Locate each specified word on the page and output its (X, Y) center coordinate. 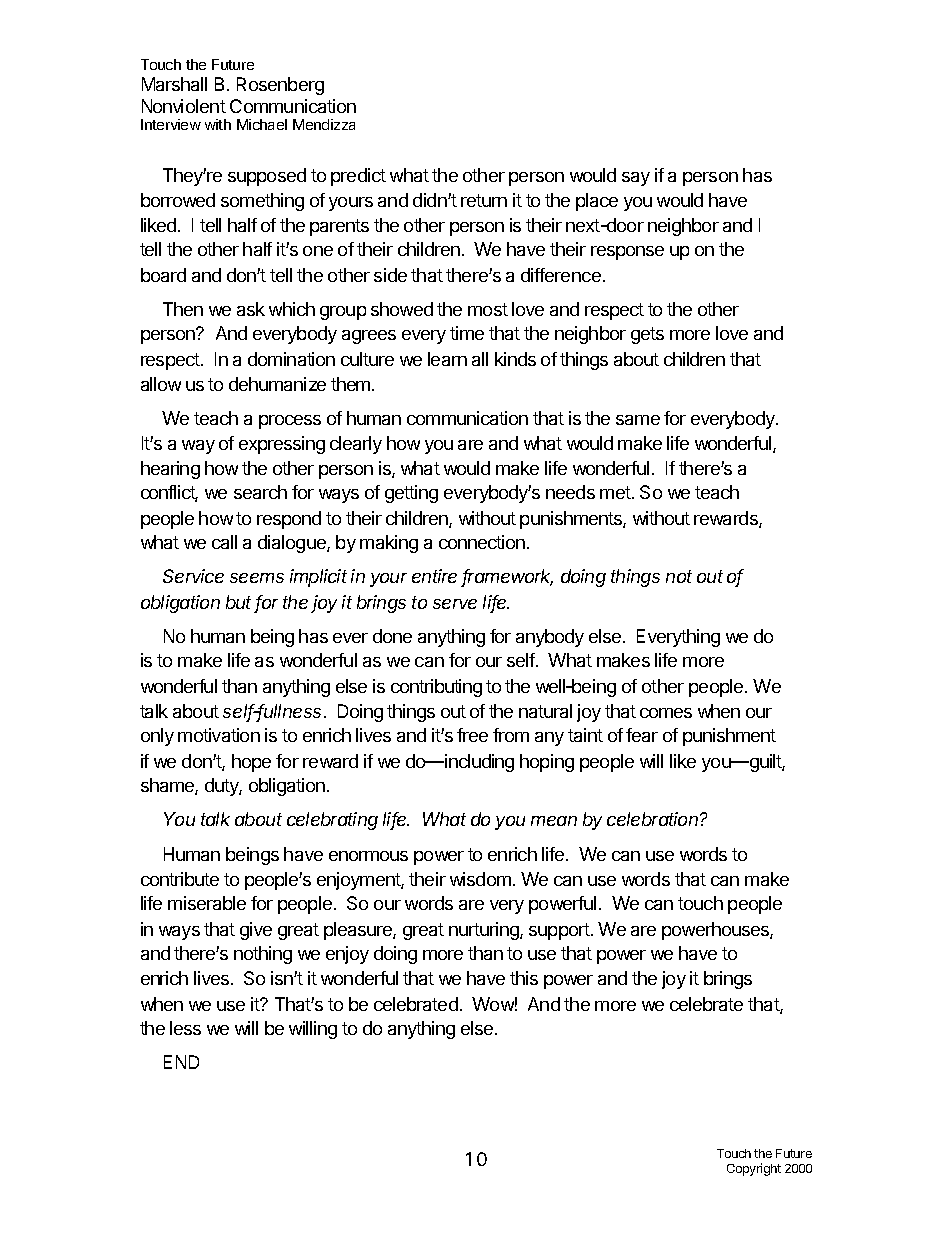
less (185, 1028)
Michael (262, 124)
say (636, 179)
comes (666, 713)
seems (257, 578)
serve (455, 604)
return (484, 200)
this (524, 978)
